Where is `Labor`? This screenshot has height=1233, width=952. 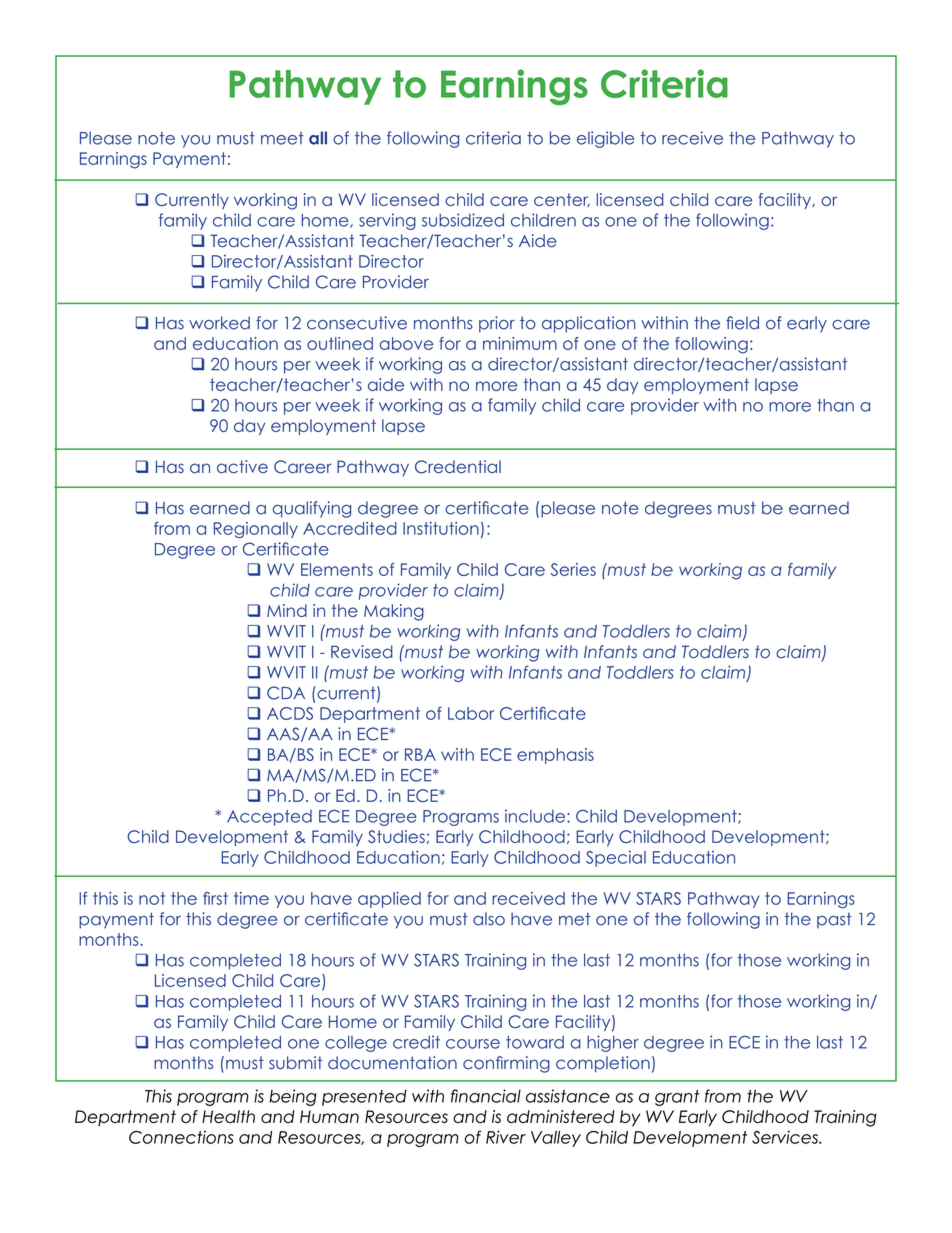
Labor is located at coordinates (471, 713).
